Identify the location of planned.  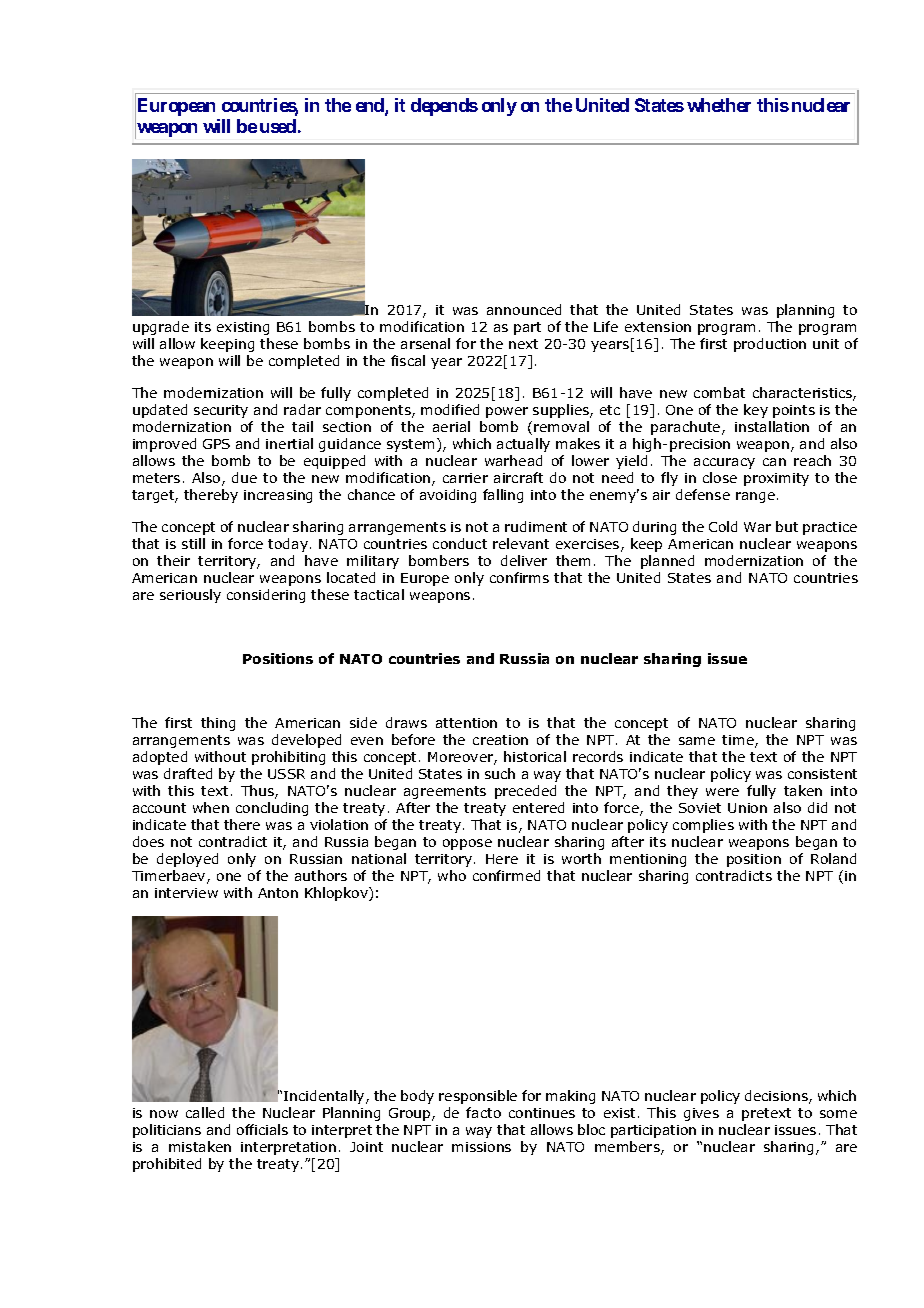
(667, 562).
